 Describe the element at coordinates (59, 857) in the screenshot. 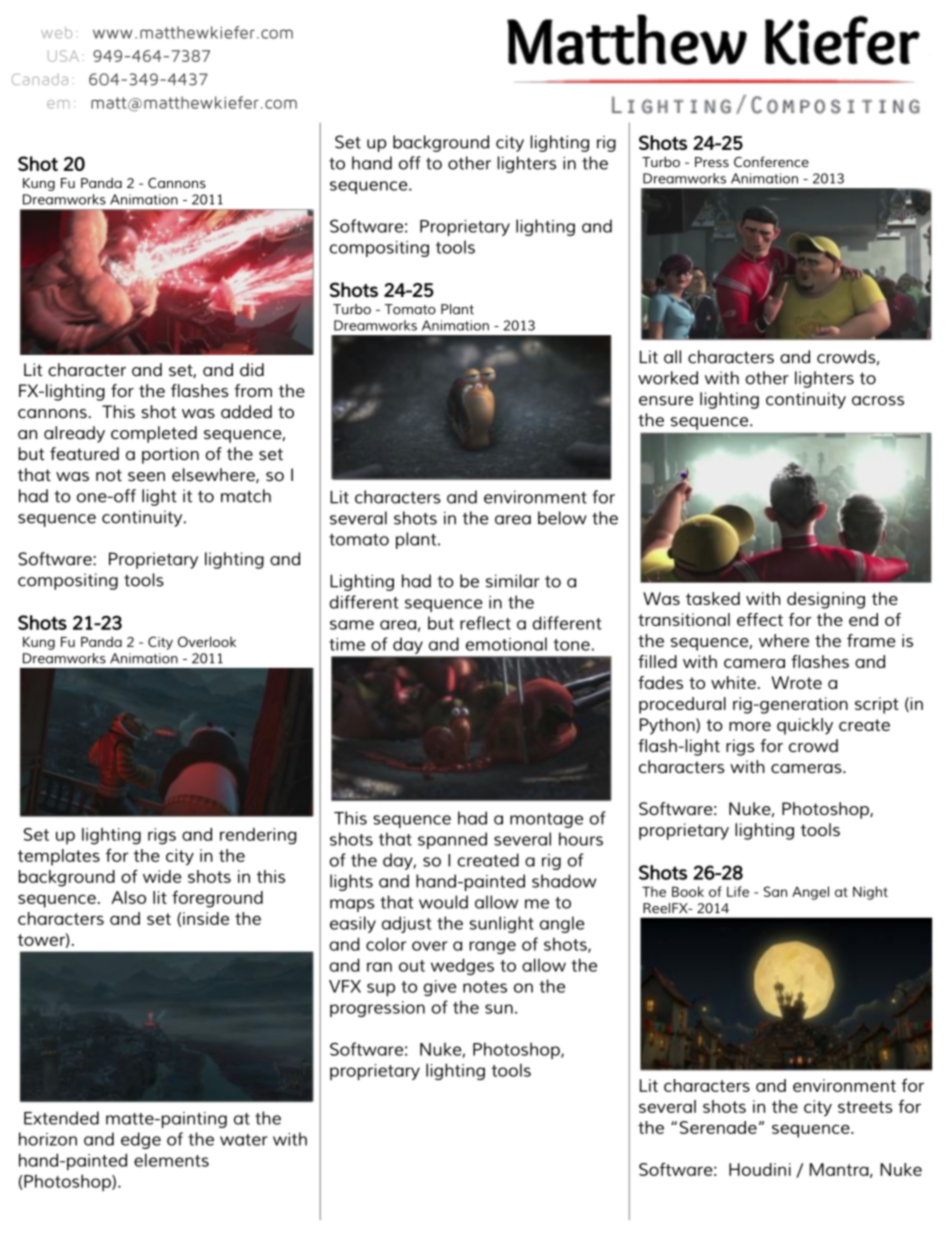

I see `templates` at that location.
